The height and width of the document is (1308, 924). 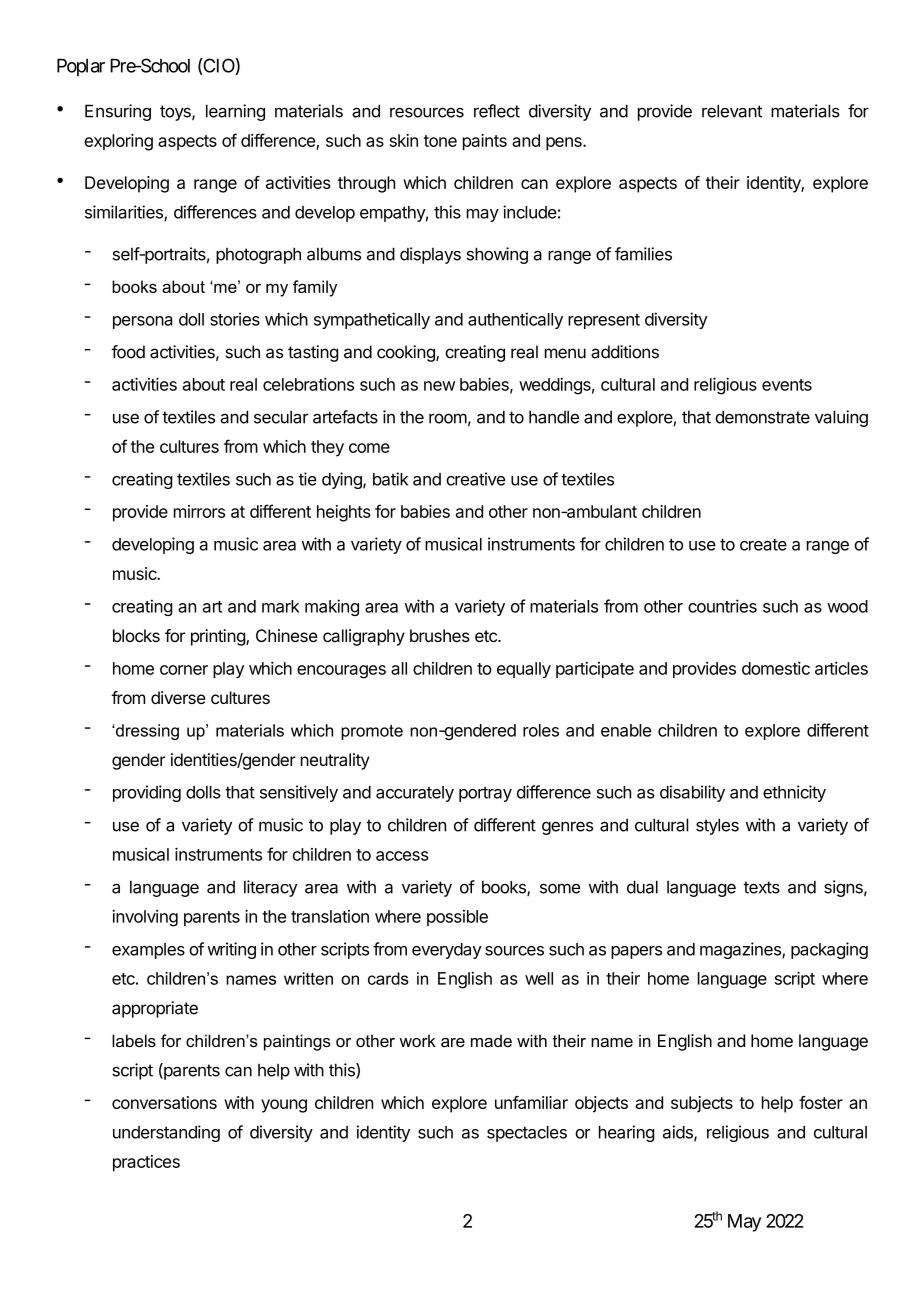 I want to click on spectacles, so click(x=527, y=1134).
